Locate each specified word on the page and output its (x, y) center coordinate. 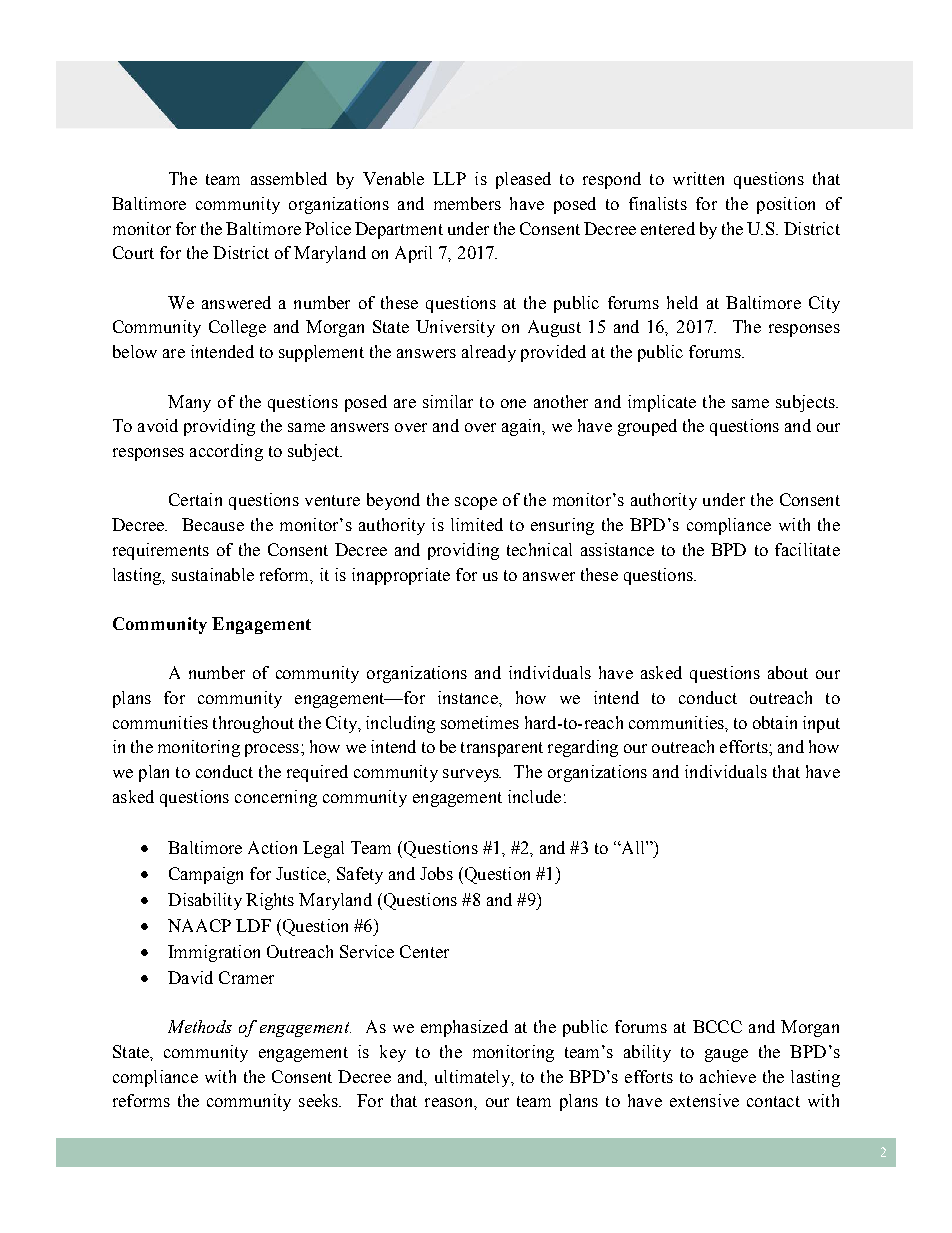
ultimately (473, 1078)
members (467, 203)
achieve (728, 1076)
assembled (289, 178)
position (786, 205)
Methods (200, 1026)
